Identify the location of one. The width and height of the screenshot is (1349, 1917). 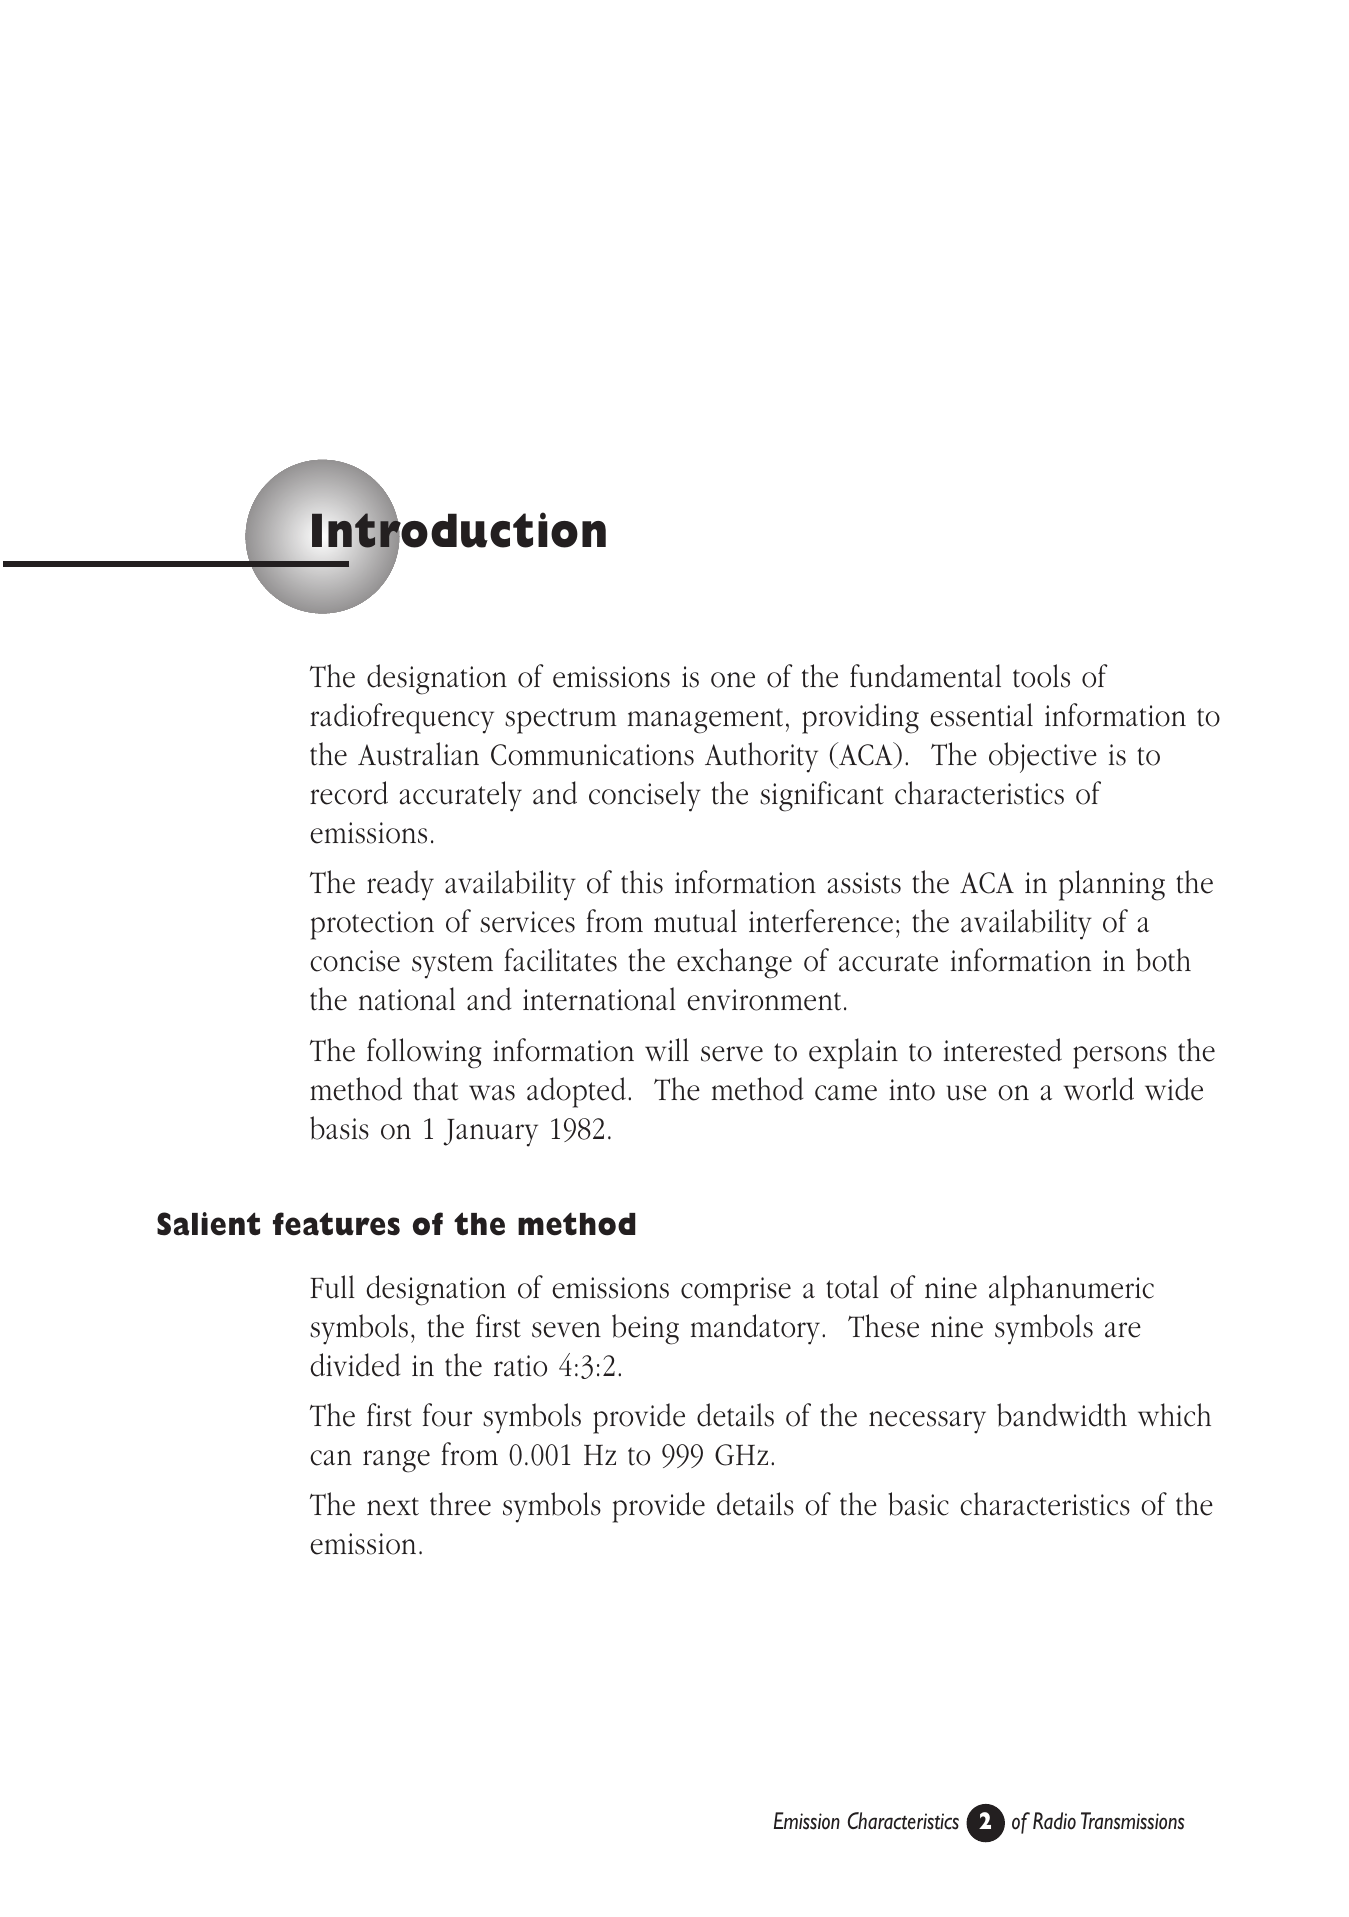
(733, 680).
